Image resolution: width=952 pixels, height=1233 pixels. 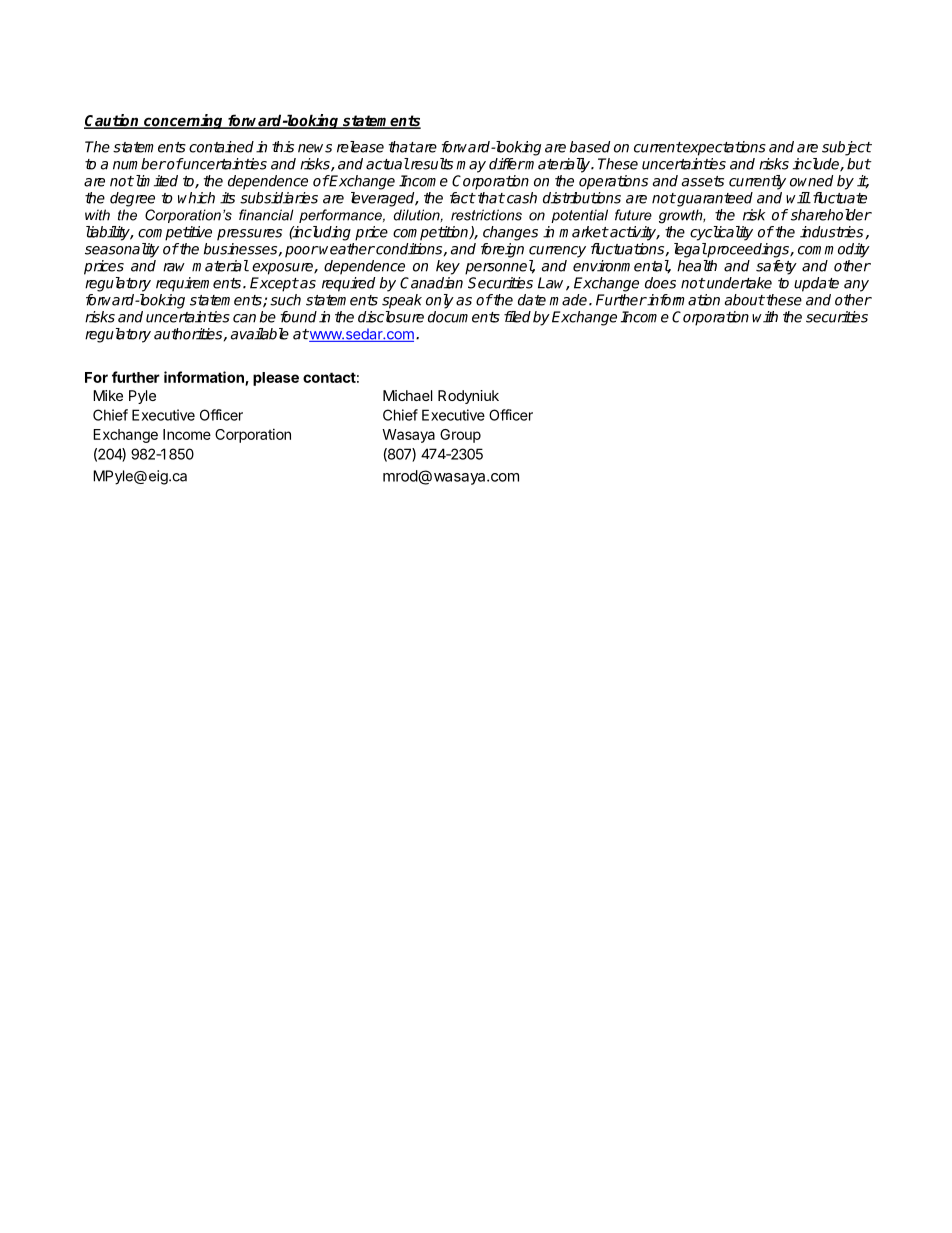 What do you see at coordinates (276, 379) in the screenshot?
I see `please` at bounding box center [276, 379].
